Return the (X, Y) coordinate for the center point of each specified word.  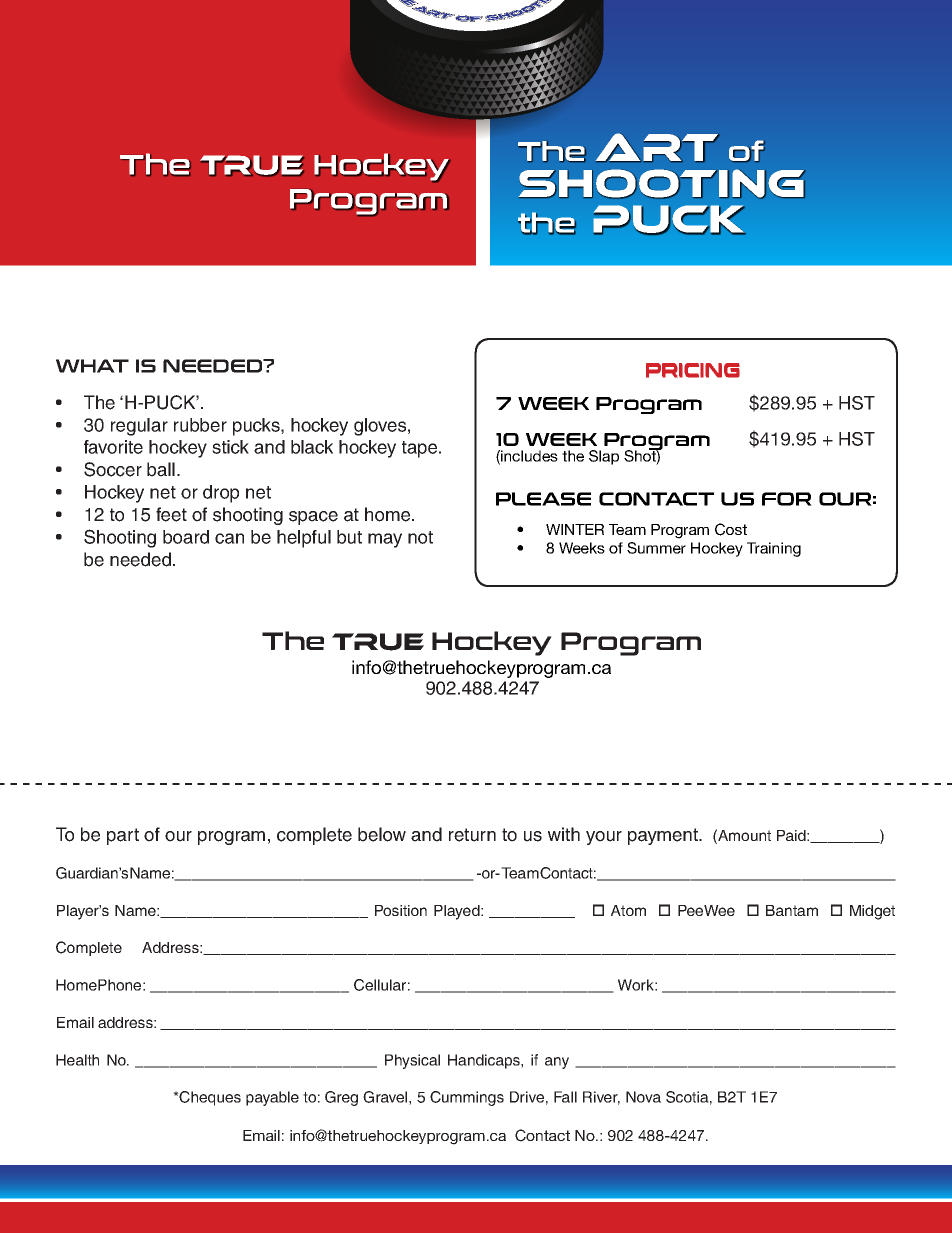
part (123, 836)
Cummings (467, 1098)
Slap (604, 457)
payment (664, 836)
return (472, 835)
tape (421, 449)
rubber (200, 425)
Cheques (209, 1098)
